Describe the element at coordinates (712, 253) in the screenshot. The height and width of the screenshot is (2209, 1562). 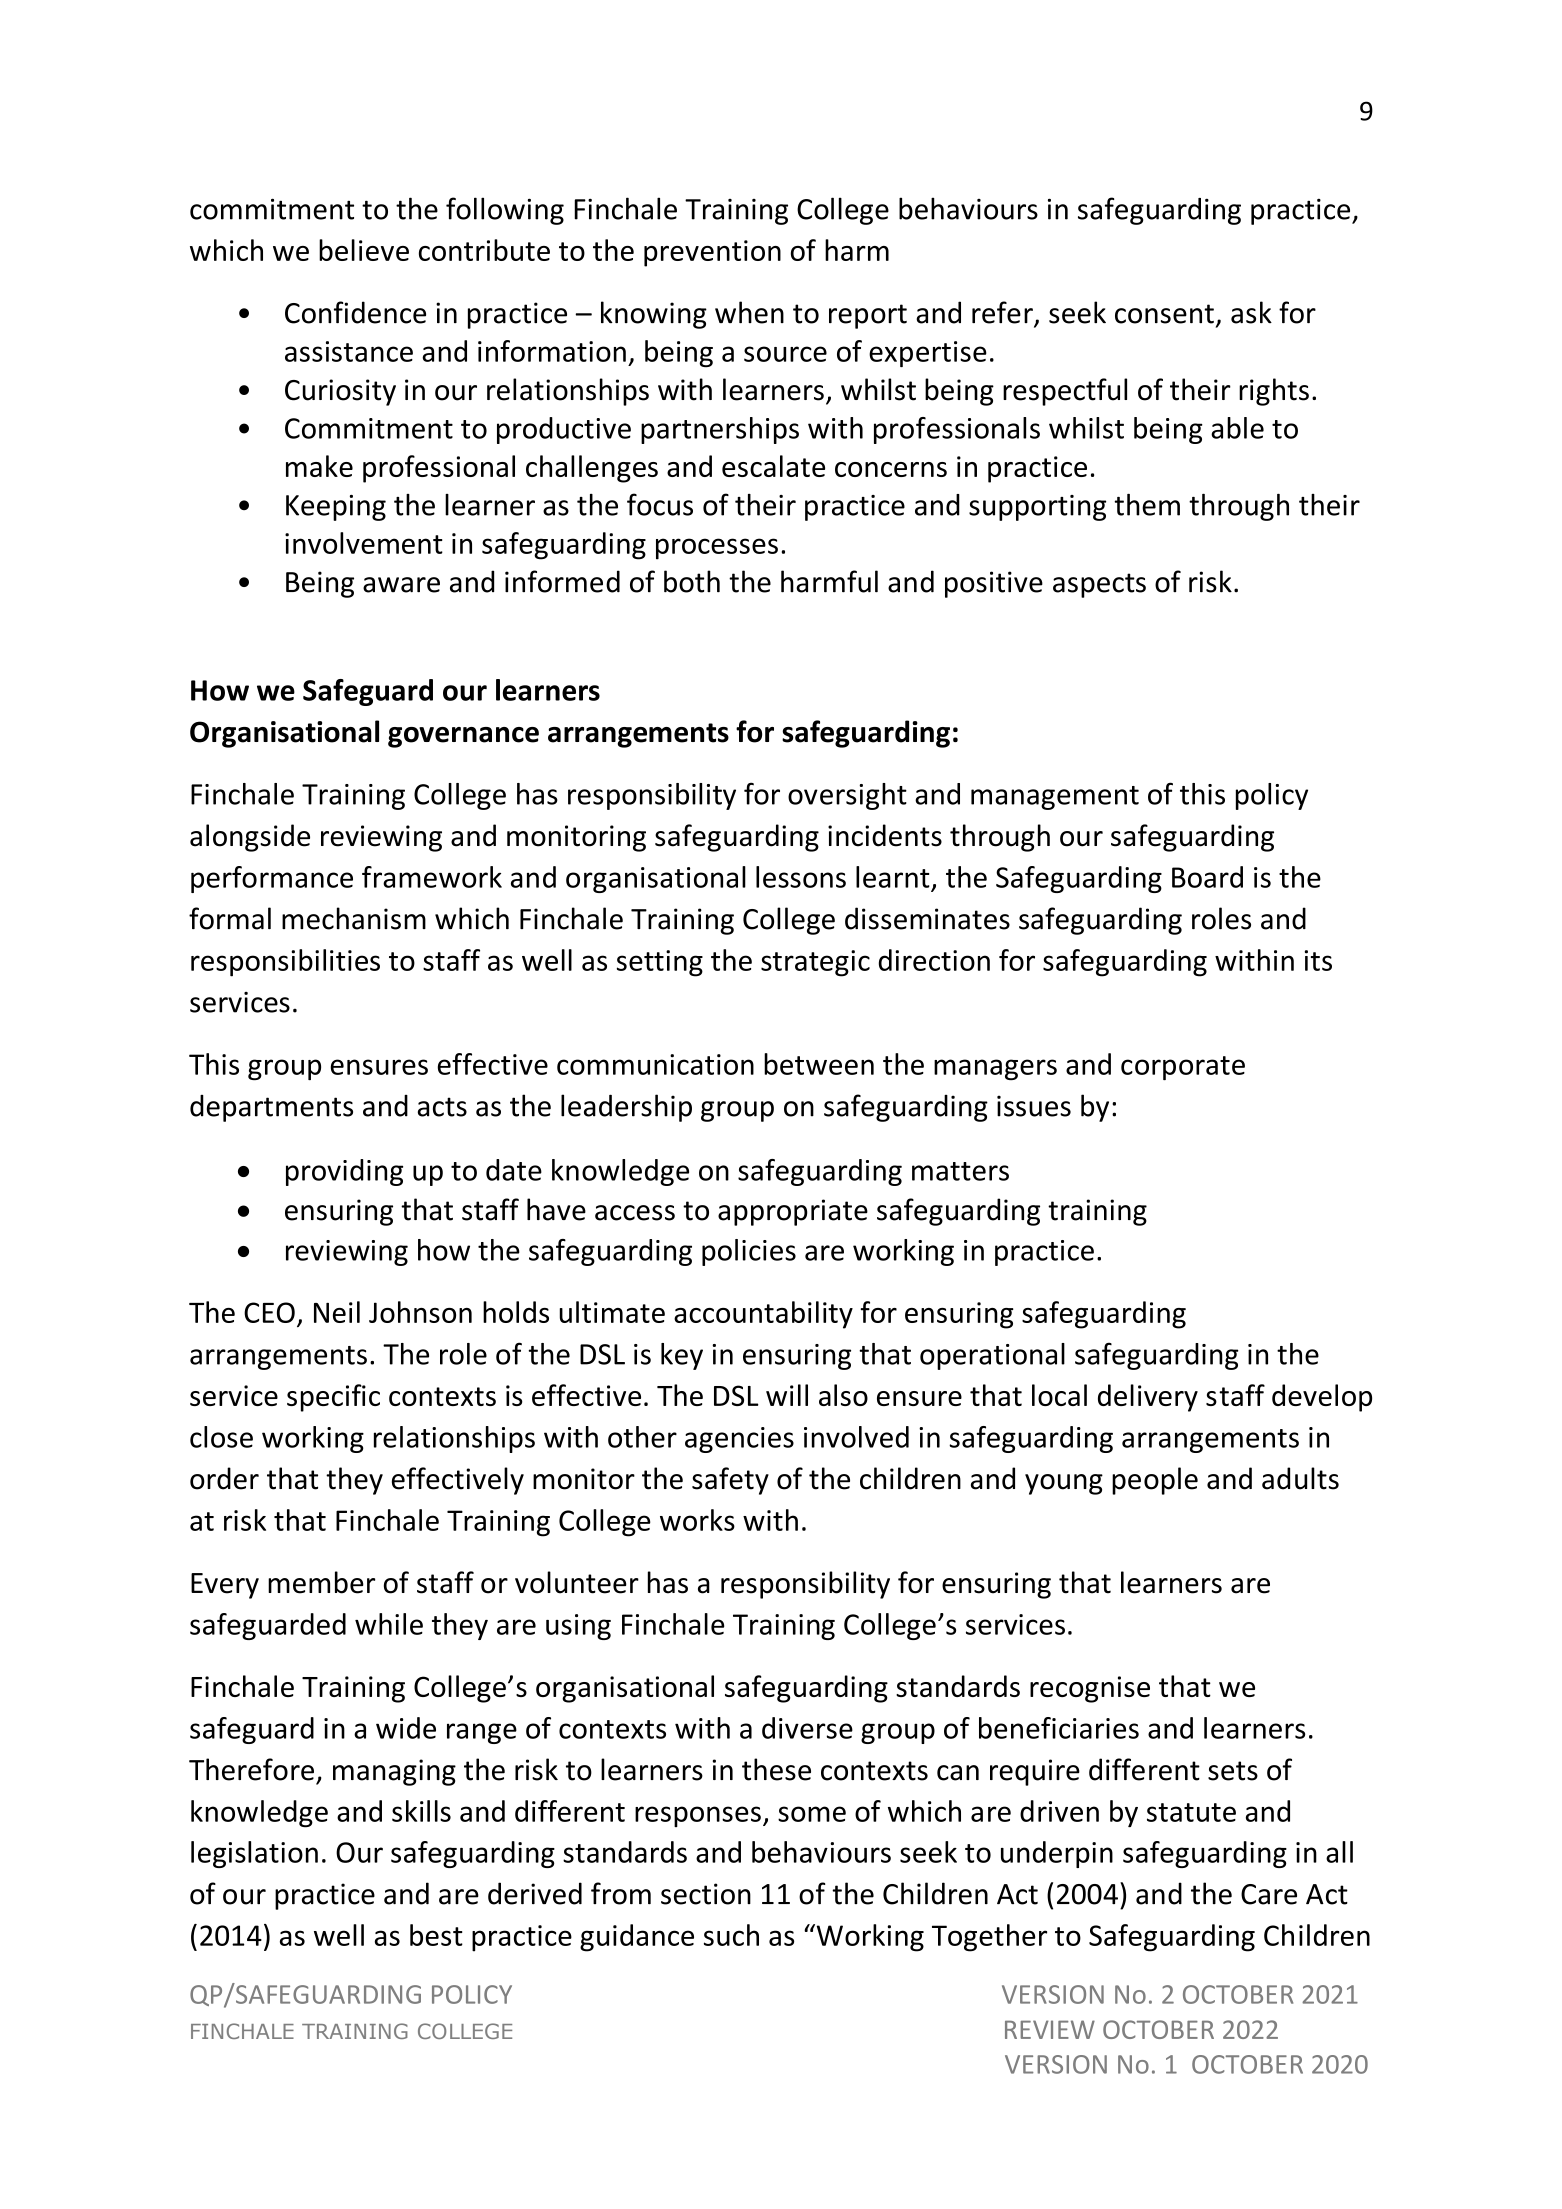
I see `prevention` at that location.
